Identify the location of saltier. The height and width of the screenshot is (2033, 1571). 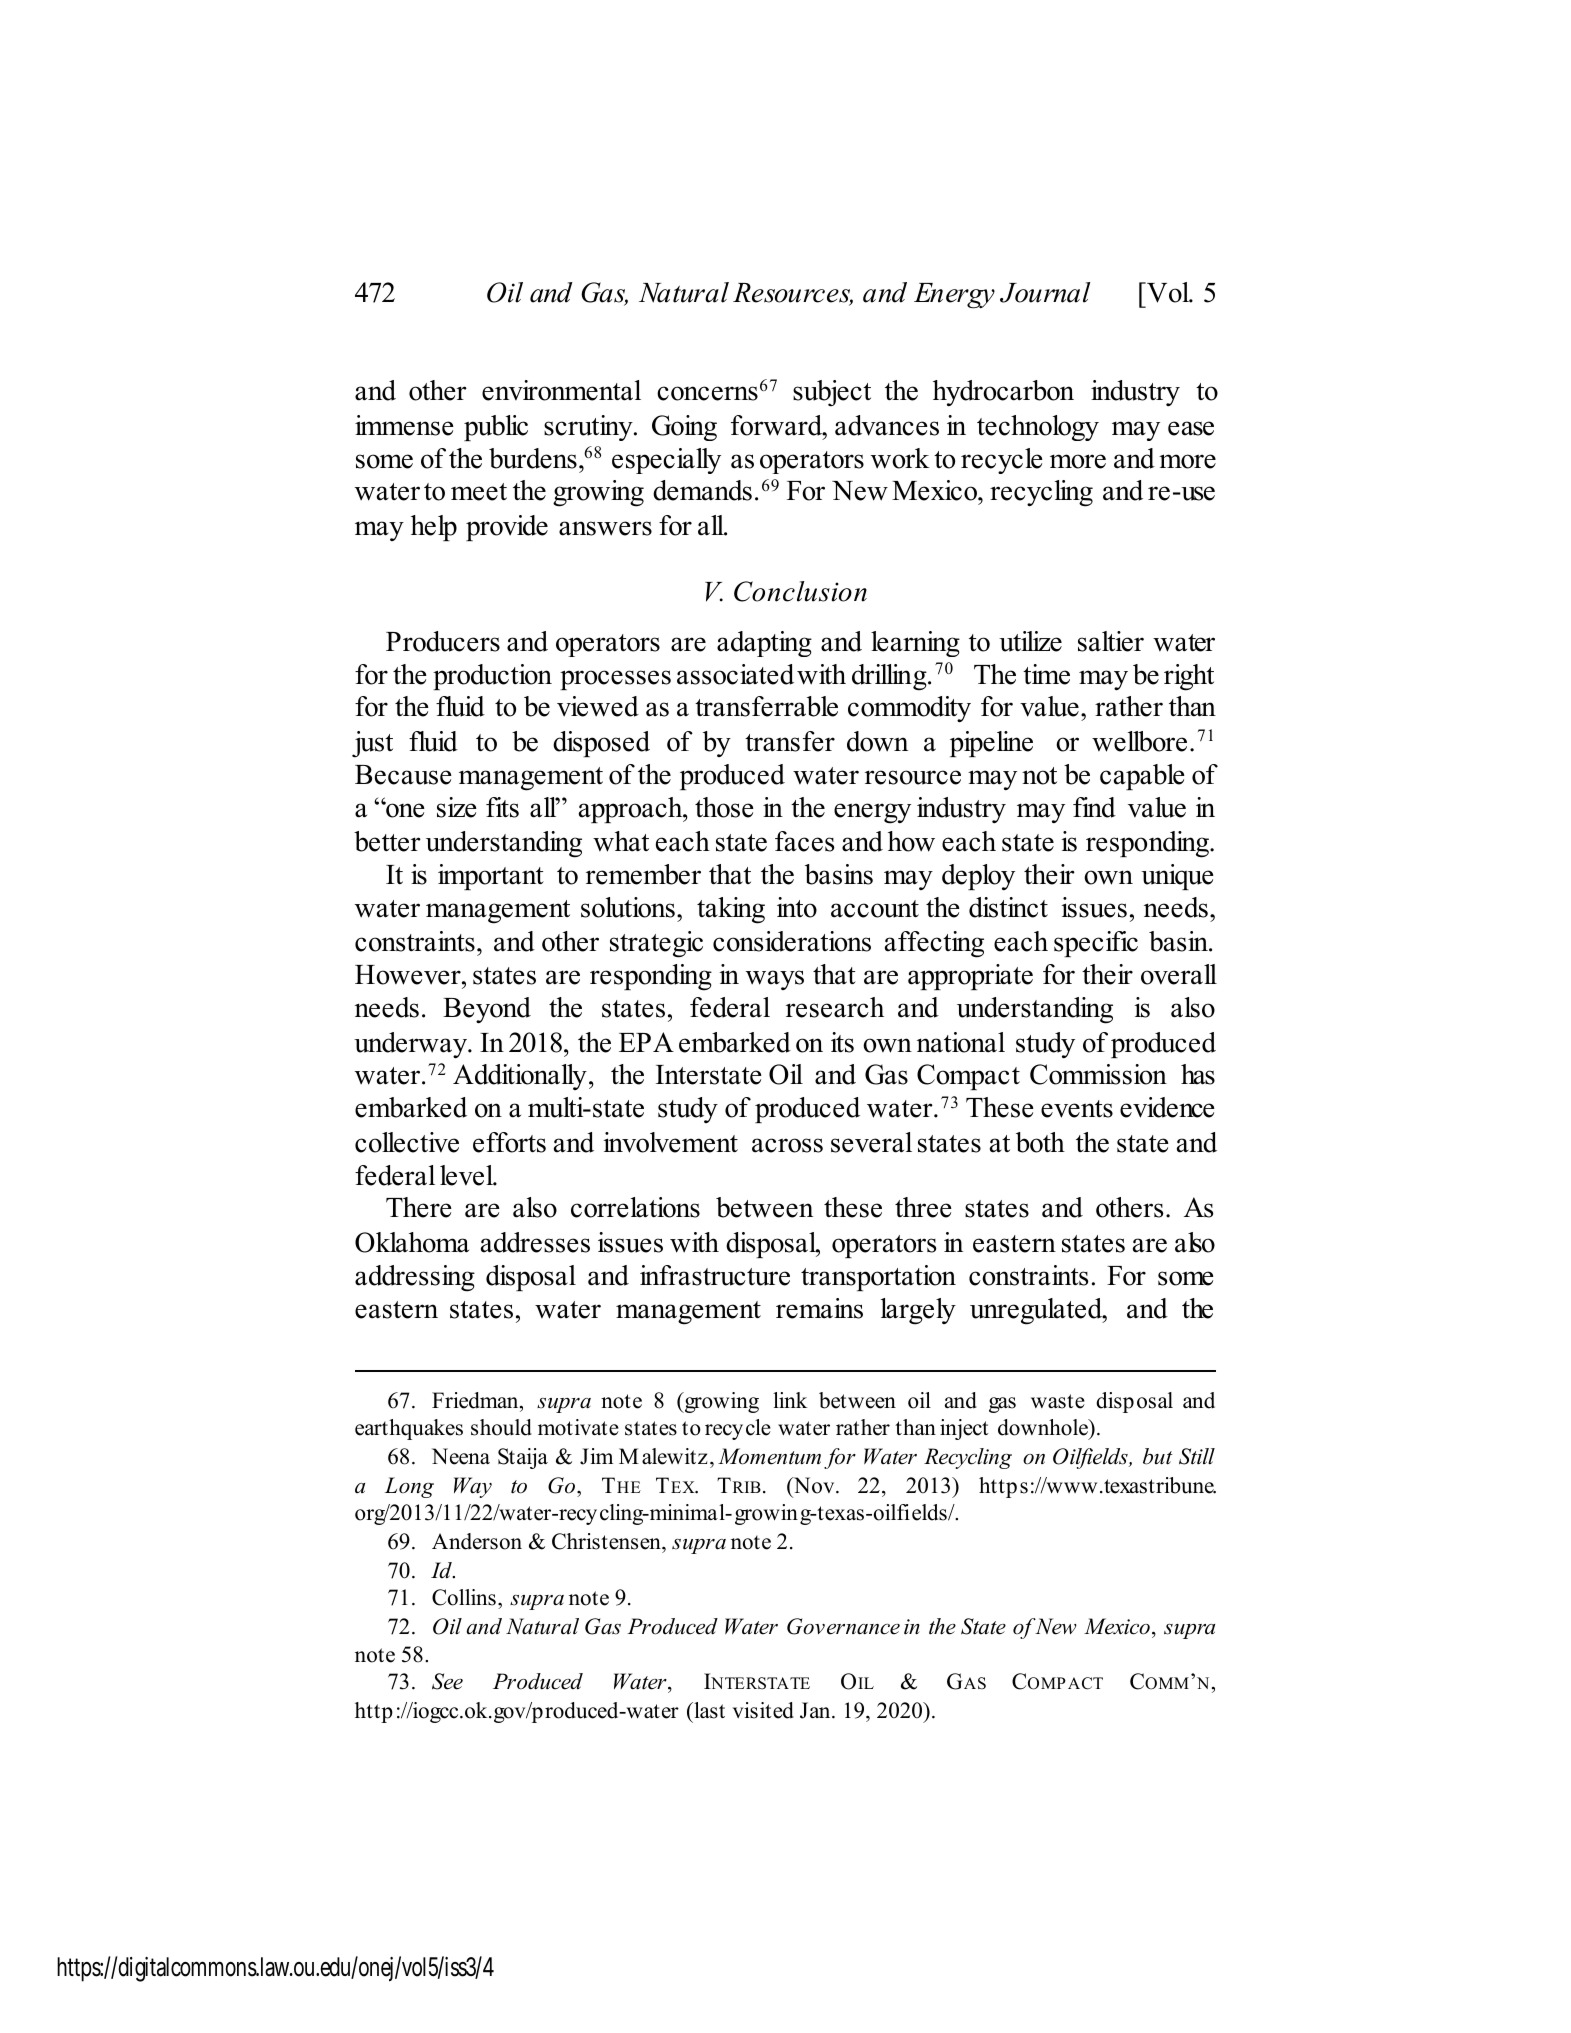
(1111, 641).
